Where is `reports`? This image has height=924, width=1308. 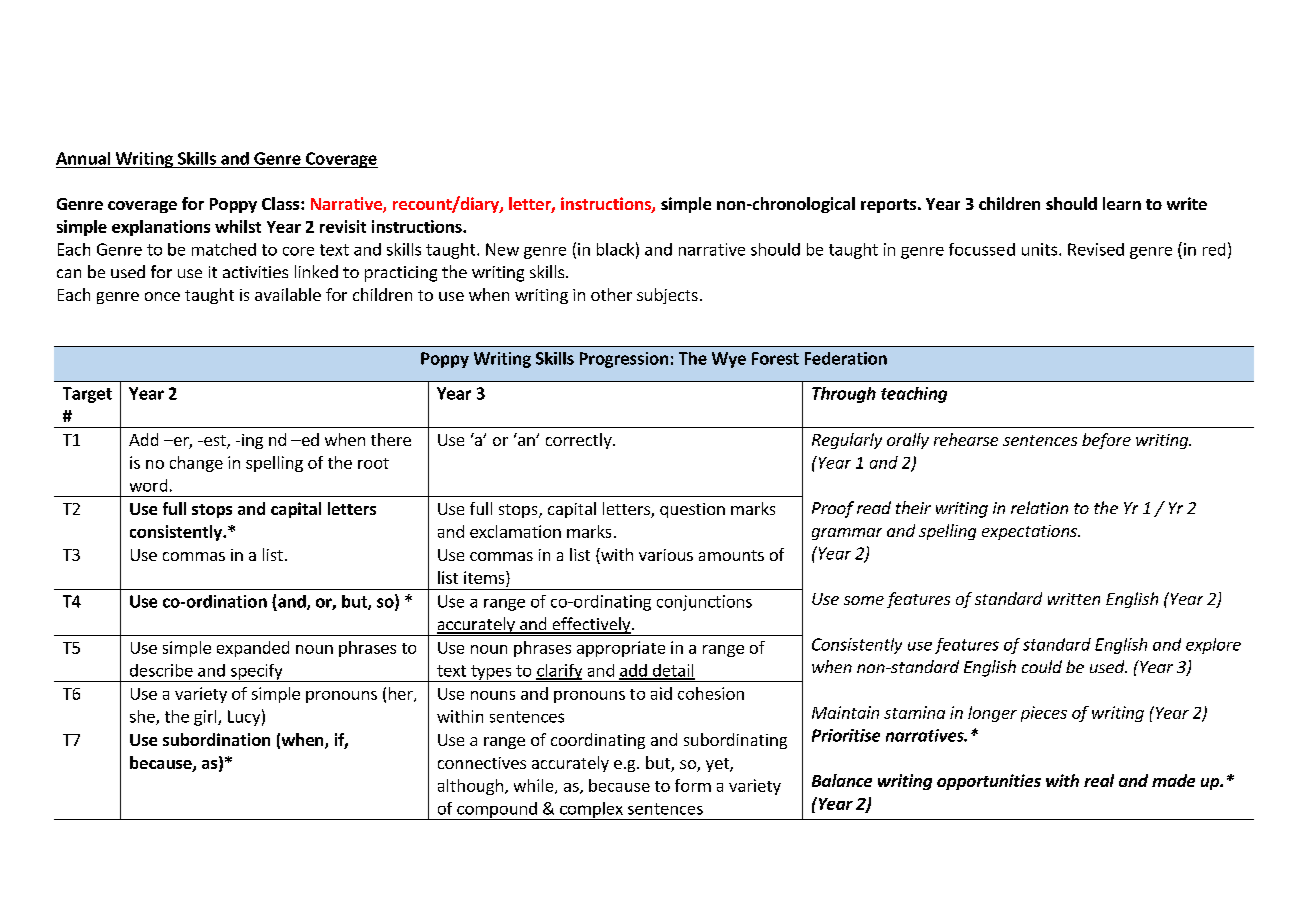 reports is located at coordinates (888, 206).
